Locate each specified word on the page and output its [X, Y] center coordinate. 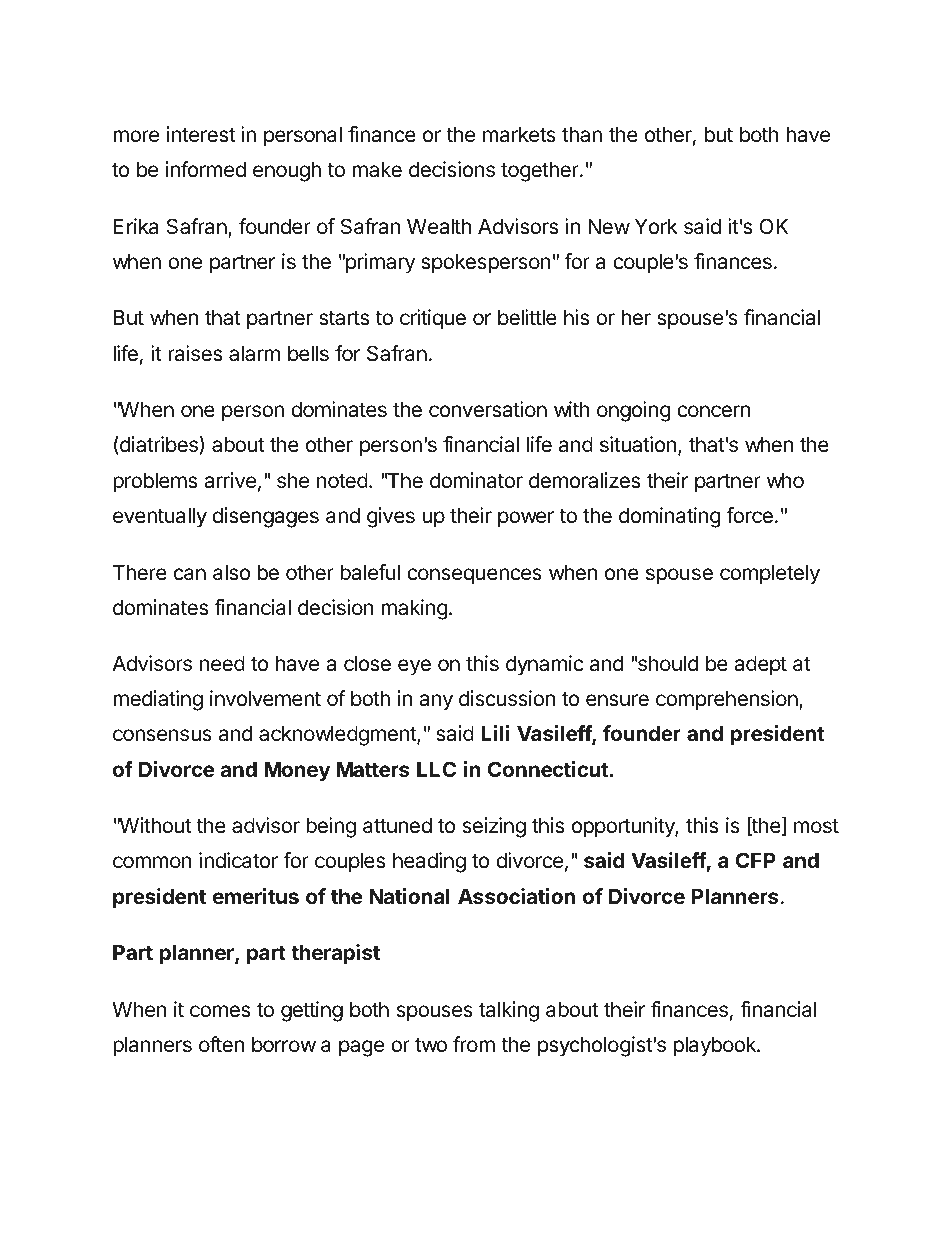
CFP [756, 860]
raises [195, 353]
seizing [494, 827]
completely [770, 574]
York [656, 226]
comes [220, 1011]
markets [519, 134]
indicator [238, 860]
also [231, 572]
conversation [488, 409]
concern [713, 411]
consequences [474, 576]
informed [206, 169]
